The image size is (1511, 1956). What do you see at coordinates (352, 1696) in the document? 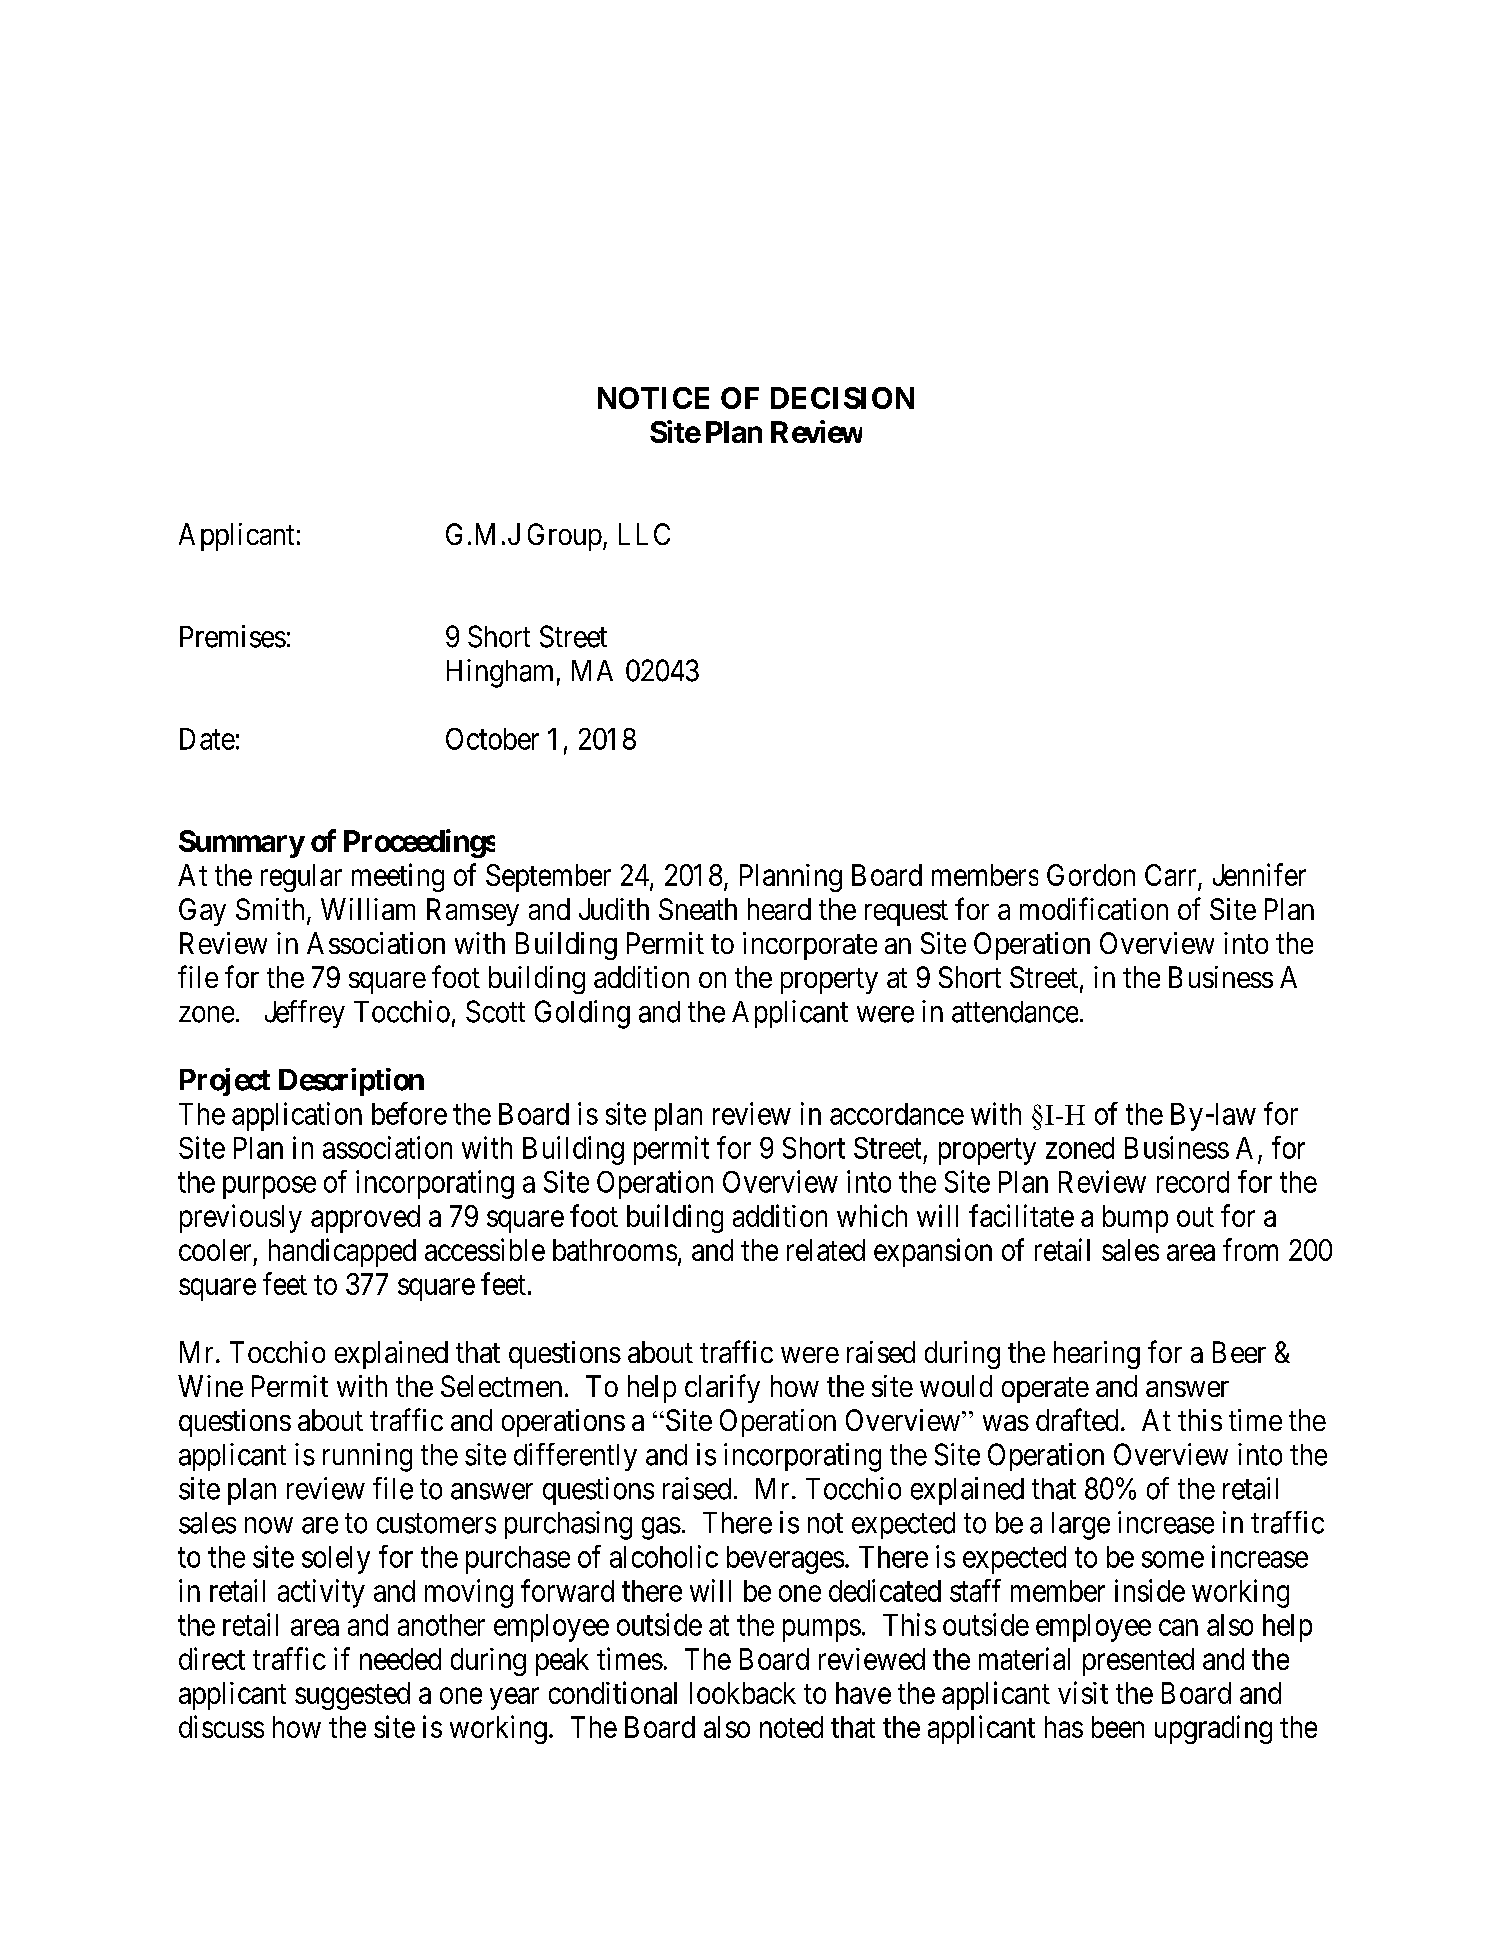
I see `suggested` at bounding box center [352, 1696].
